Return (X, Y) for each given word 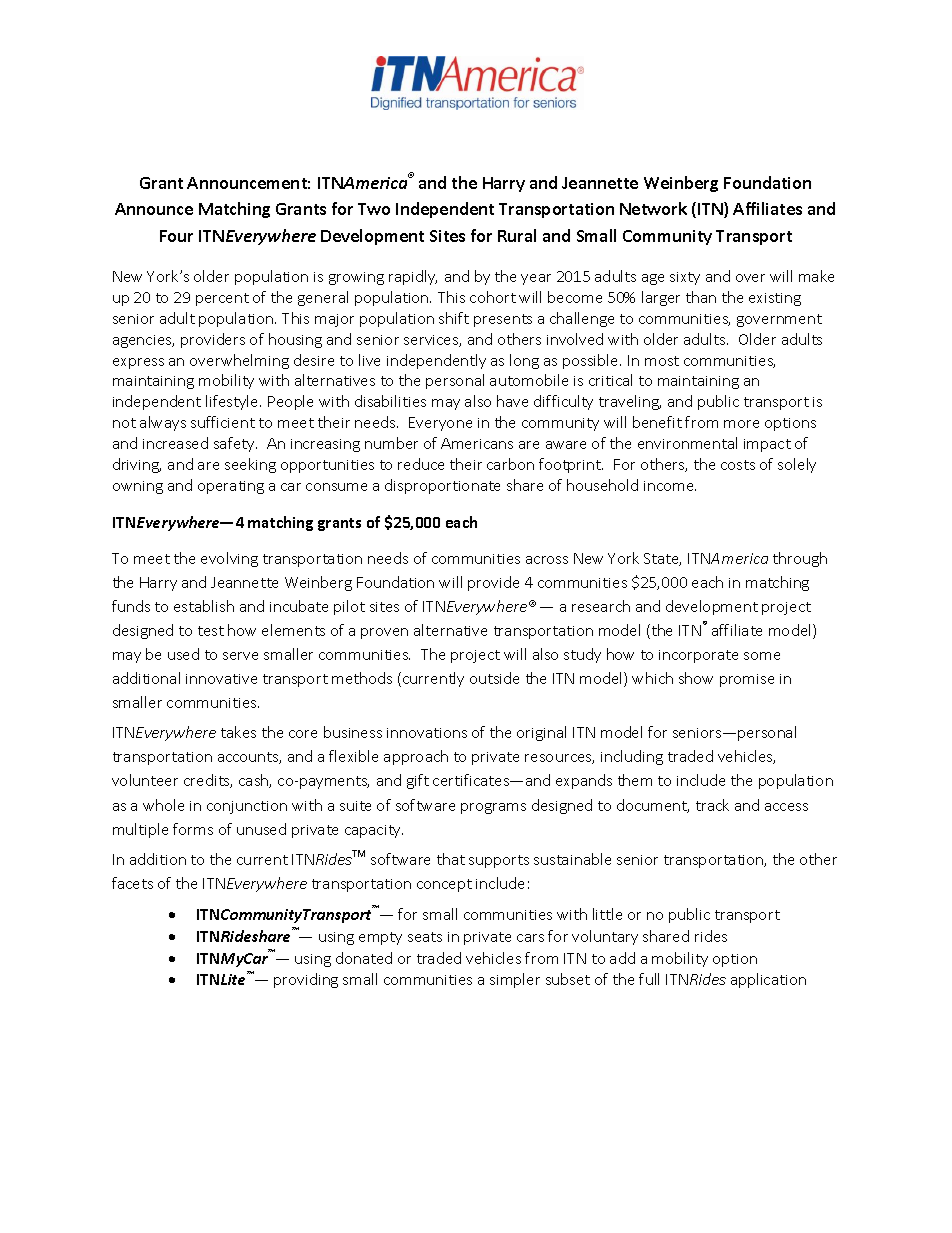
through (800, 559)
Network (653, 208)
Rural (517, 235)
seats (425, 937)
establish (204, 606)
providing (306, 980)
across (547, 560)
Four (176, 236)
